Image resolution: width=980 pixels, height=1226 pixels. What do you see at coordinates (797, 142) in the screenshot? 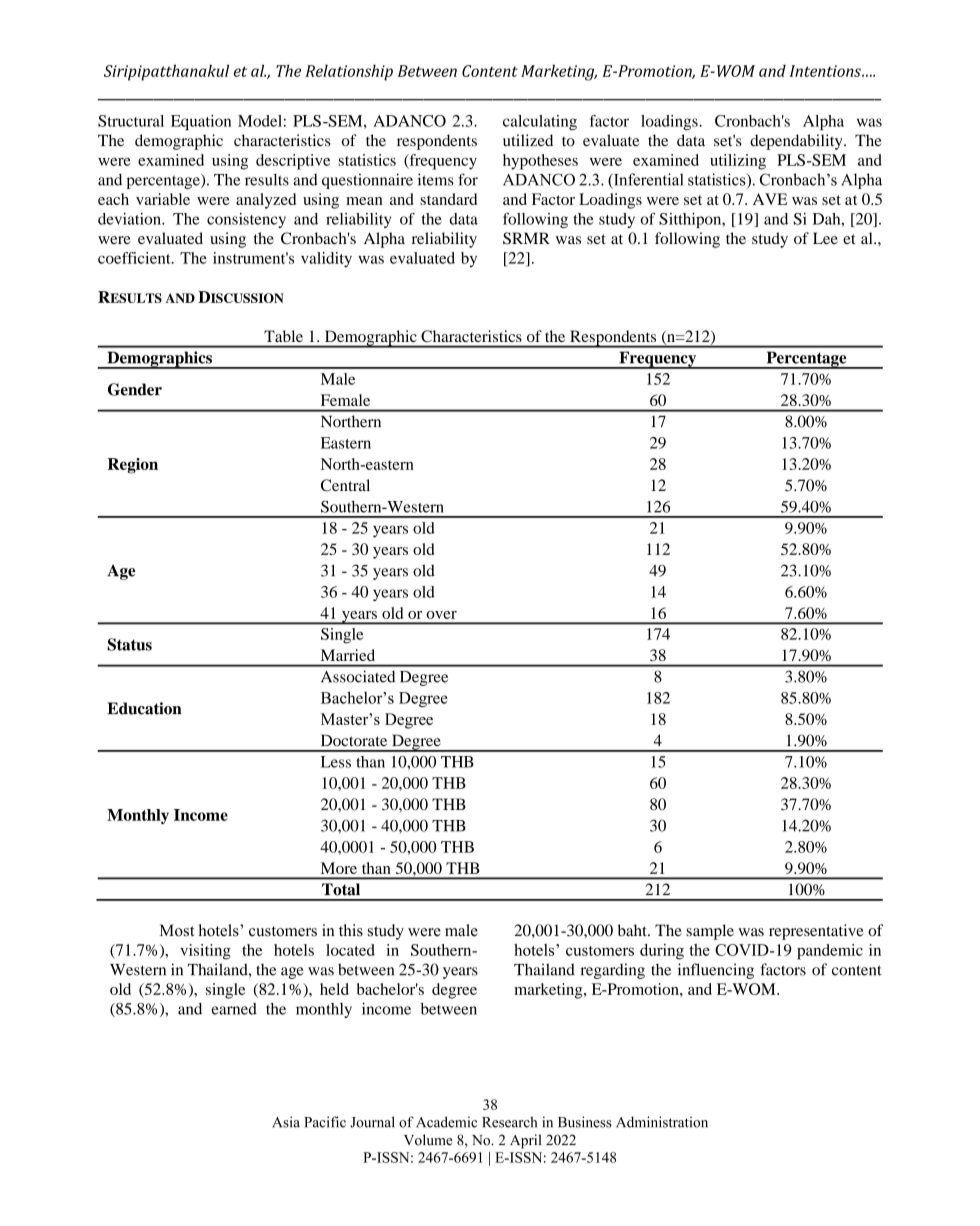
I see `dependability` at bounding box center [797, 142].
